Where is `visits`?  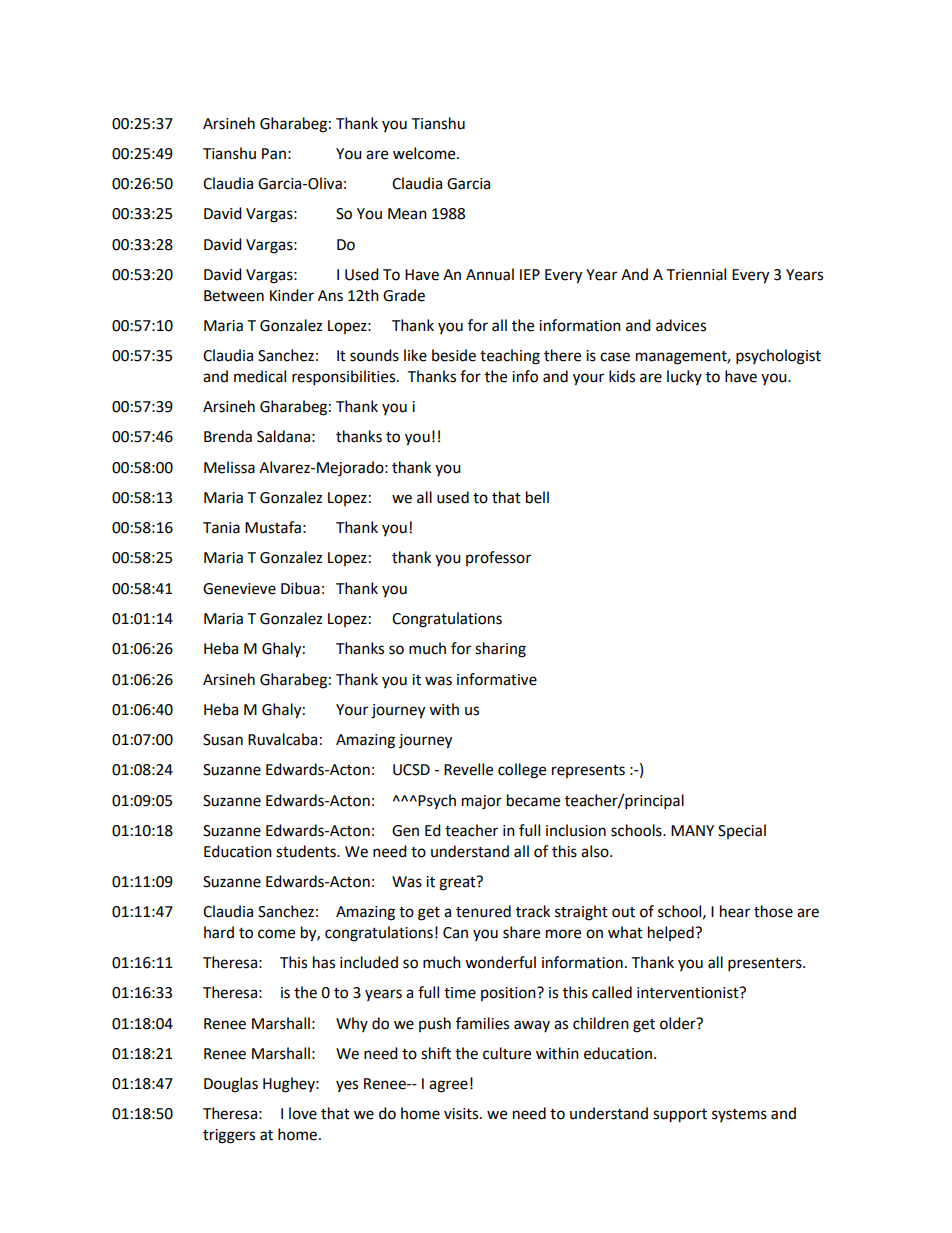 visits is located at coordinates (462, 1114).
